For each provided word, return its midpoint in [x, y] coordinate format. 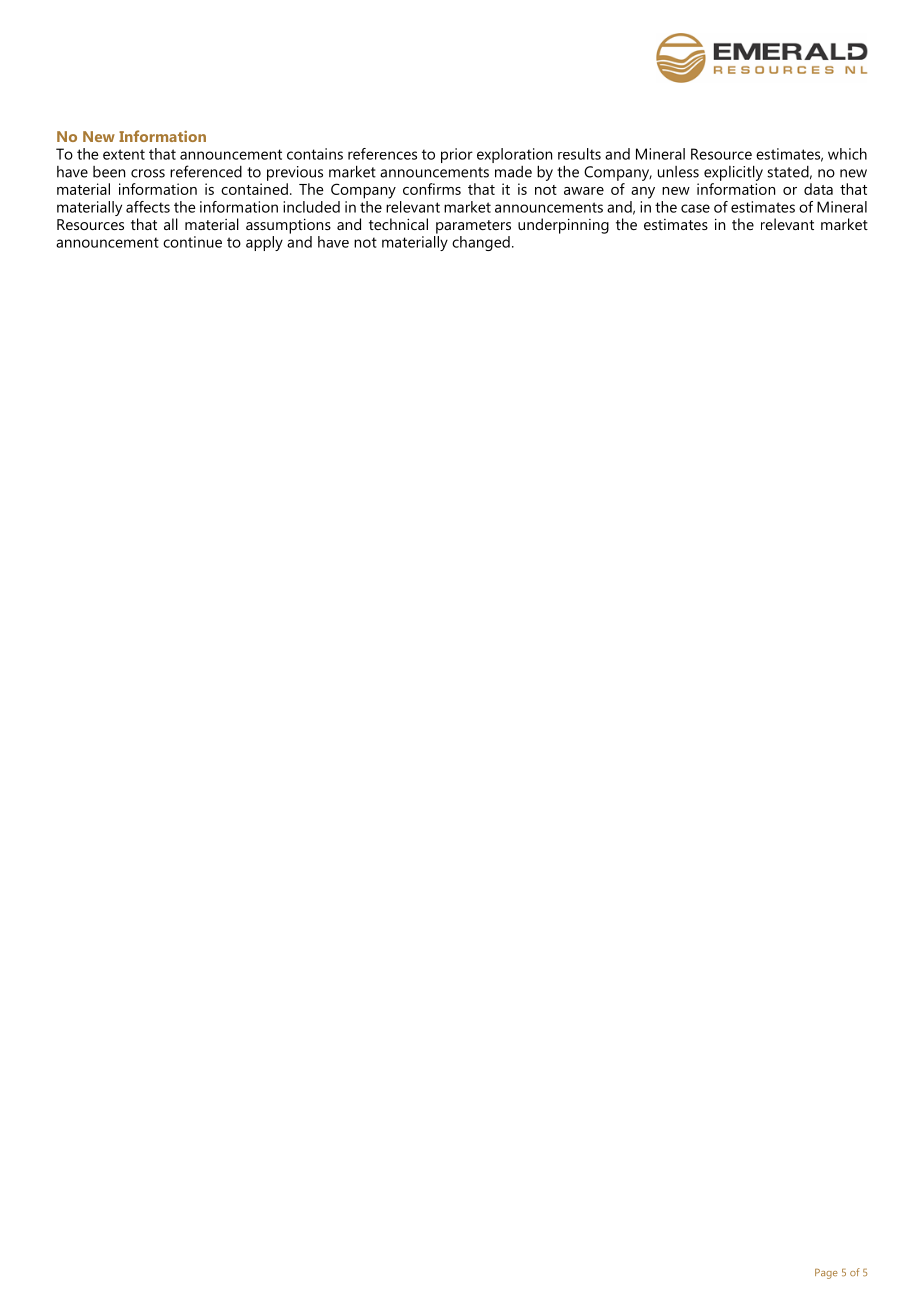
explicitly [733, 173]
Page [826, 1274]
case [695, 208]
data [818, 189]
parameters [473, 227]
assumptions [288, 226]
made [513, 172]
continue [192, 242]
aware [584, 191]
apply [264, 243]
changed [481, 243]
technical [398, 224]
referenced [206, 171]
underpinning [563, 226]
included [311, 207]
